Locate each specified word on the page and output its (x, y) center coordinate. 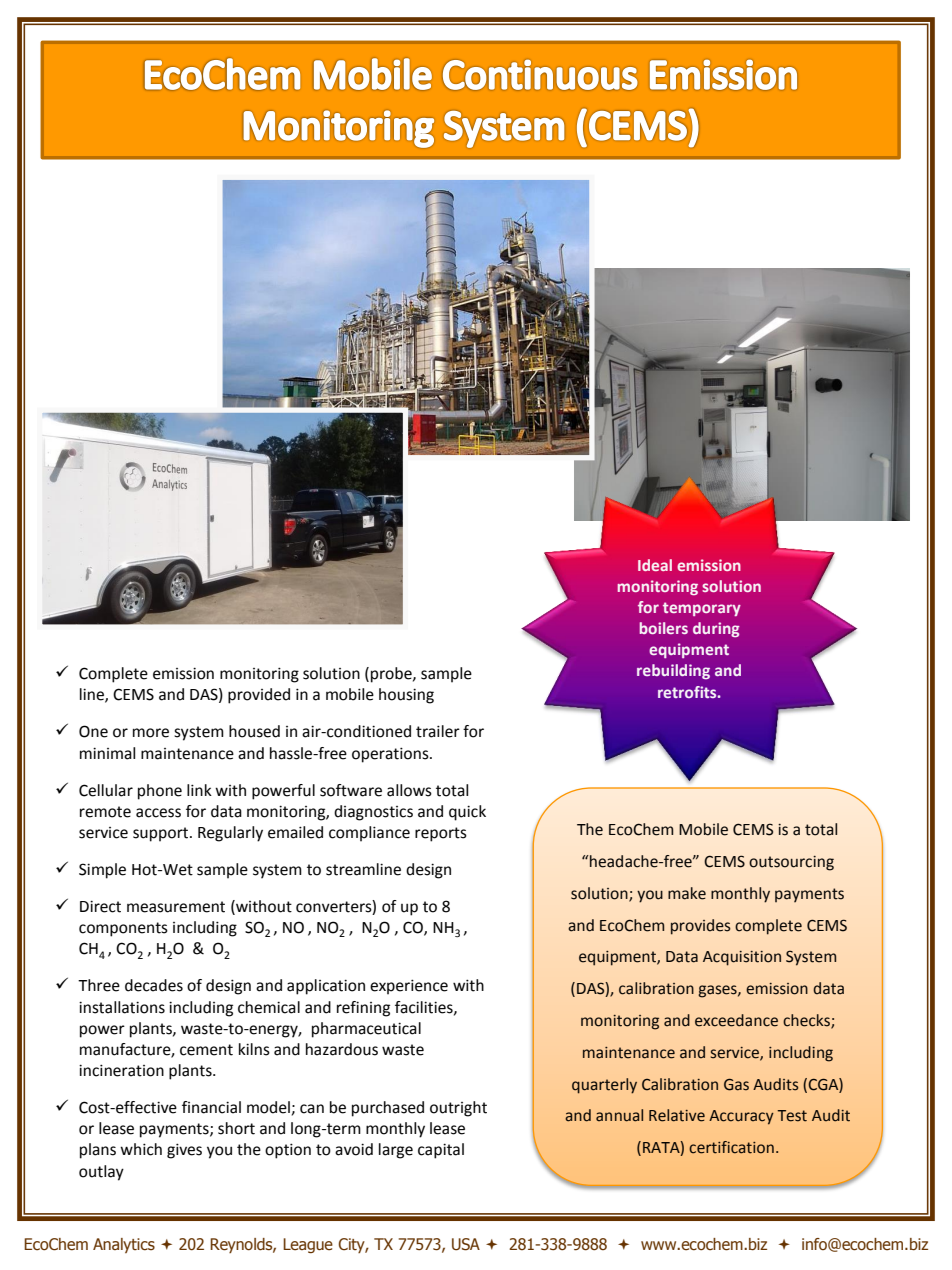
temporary (702, 609)
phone (160, 792)
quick (467, 813)
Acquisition (742, 958)
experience (409, 987)
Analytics (124, 1245)
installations (122, 1007)
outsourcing (791, 863)
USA (466, 1244)
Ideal (655, 565)
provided (259, 696)
